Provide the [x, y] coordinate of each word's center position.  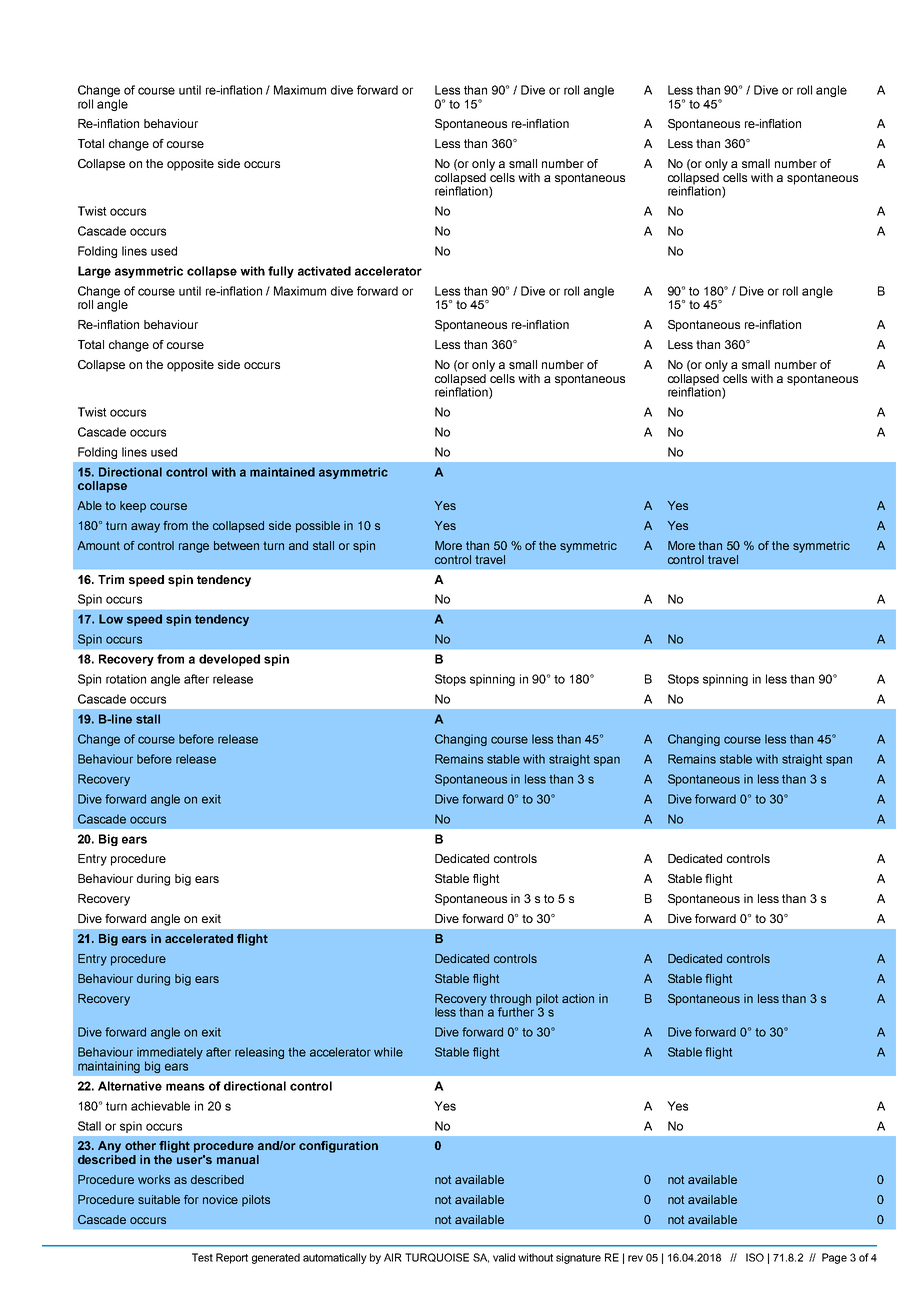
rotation [126, 679]
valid [504, 1257]
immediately [170, 1054]
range [194, 548]
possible [318, 527]
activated [324, 271]
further [517, 1011]
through [510, 1001]
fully [281, 272]
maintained [282, 472]
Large [94, 272]
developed [229, 660]
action [578, 998]
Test [202, 1257]
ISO [755, 1257]
